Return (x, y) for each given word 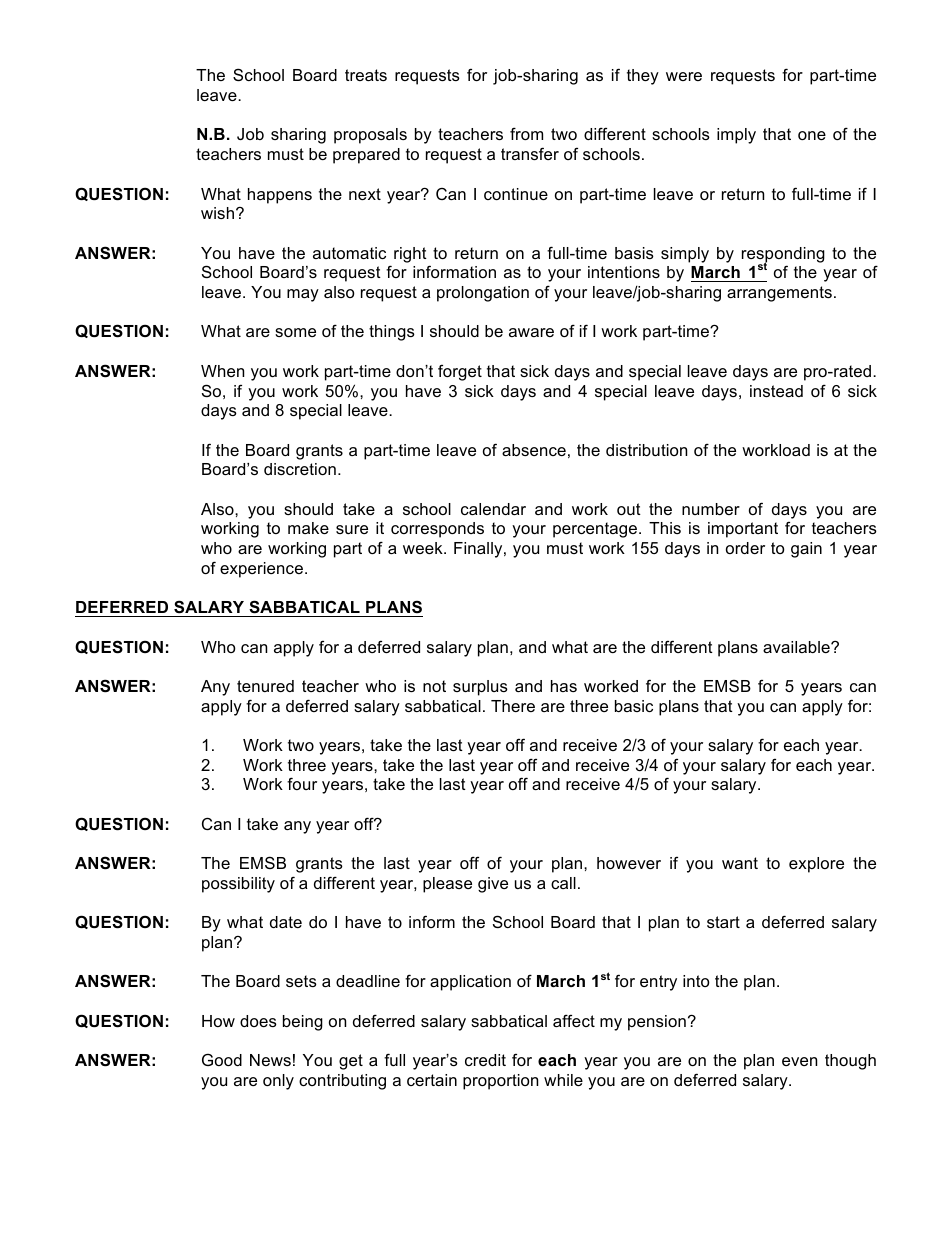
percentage (596, 530)
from (526, 133)
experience (261, 570)
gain (806, 550)
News (270, 1060)
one (812, 135)
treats (366, 75)
